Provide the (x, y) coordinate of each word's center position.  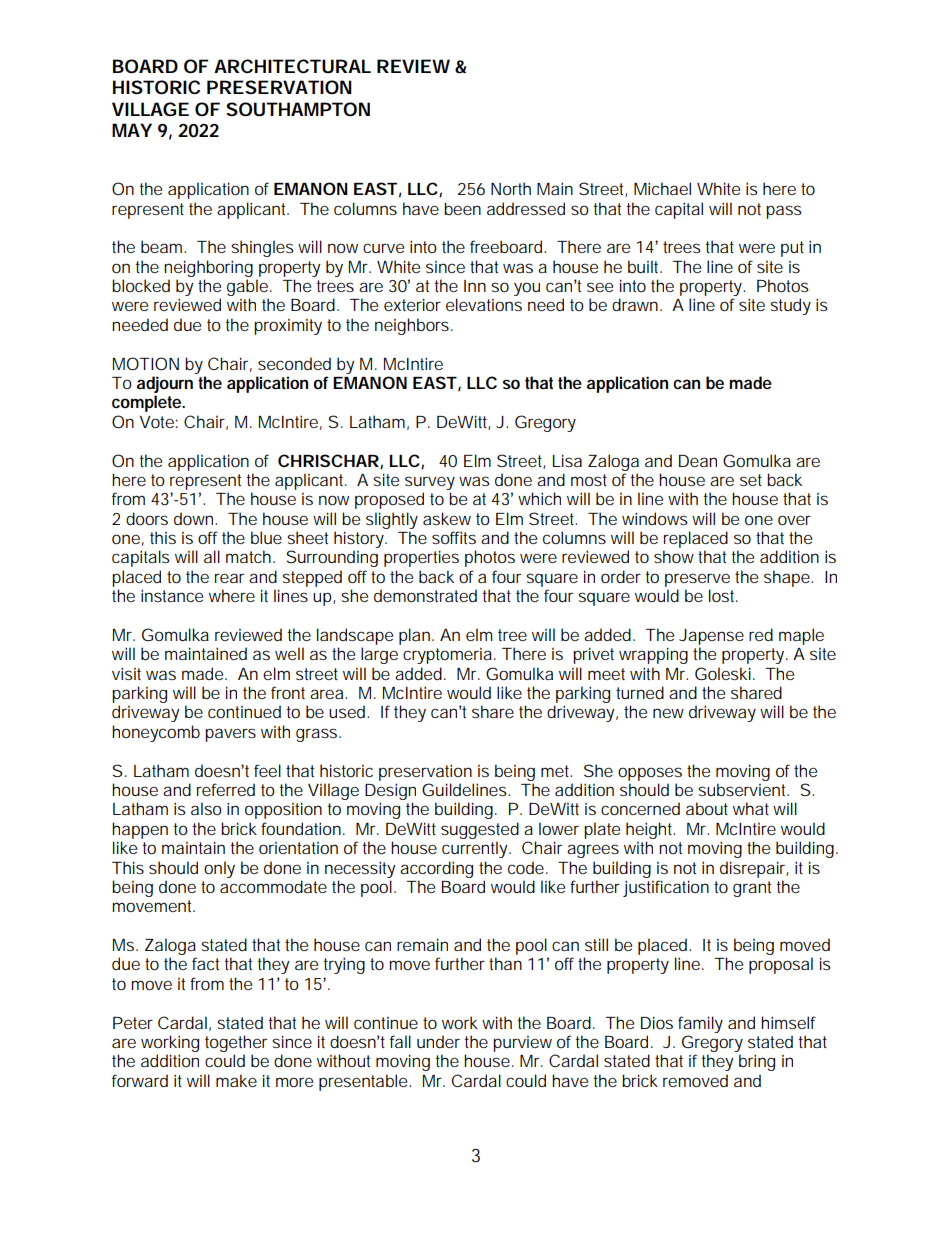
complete (148, 403)
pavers (230, 735)
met (556, 771)
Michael (662, 188)
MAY (132, 130)
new (668, 713)
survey (430, 483)
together (236, 1043)
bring (757, 1062)
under (438, 1041)
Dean (698, 461)
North (511, 188)
